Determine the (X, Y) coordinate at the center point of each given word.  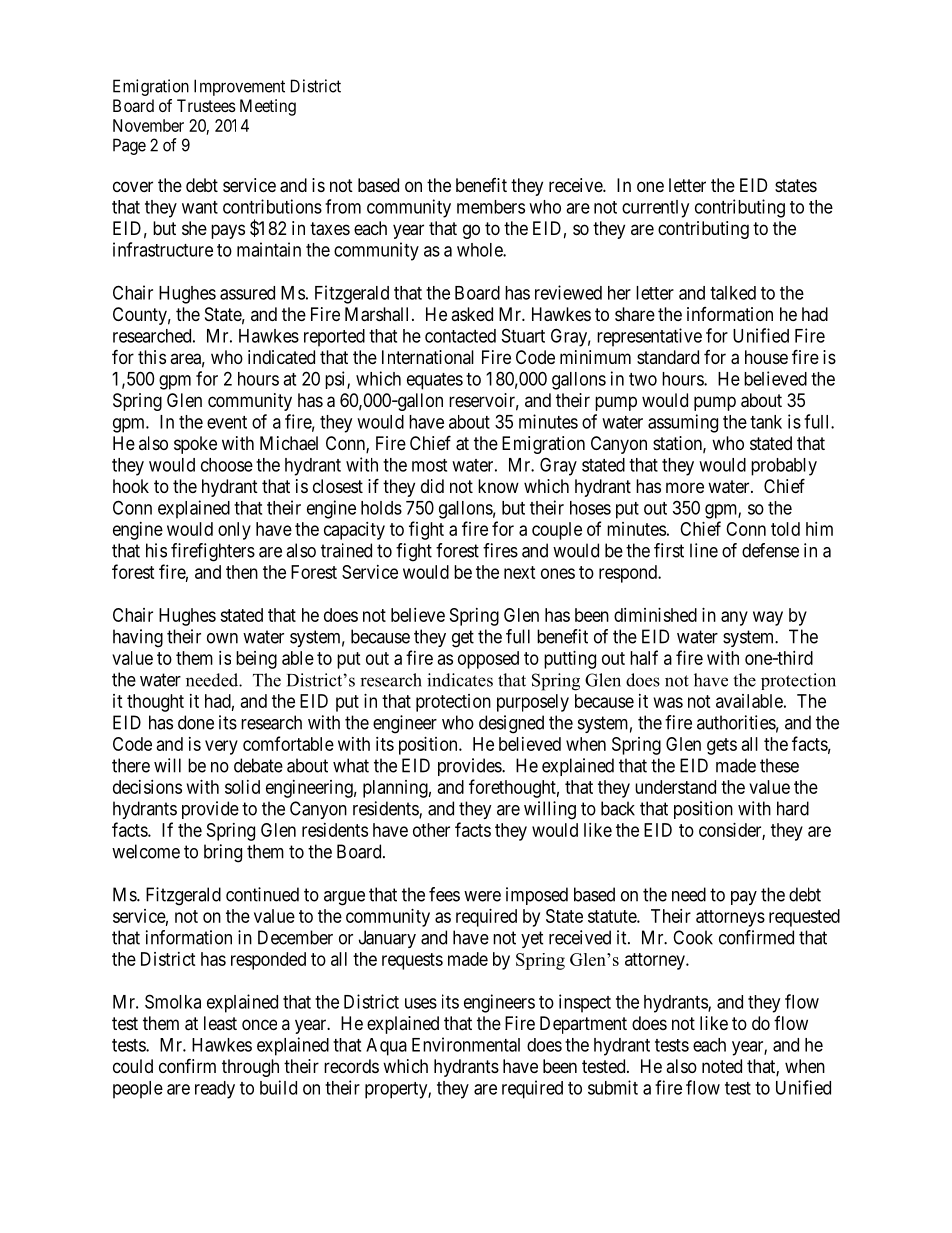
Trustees (206, 105)
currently (655, 209)
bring (223, 853)
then (242, 572)
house (766, 357)
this (152, 357)
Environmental (466, 1044)
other (431, 830)
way (768, 618)
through (250, 1068)
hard (793, 808)
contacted (460, 336)
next (520, 572)
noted (722, 1066)
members (491, 207)
